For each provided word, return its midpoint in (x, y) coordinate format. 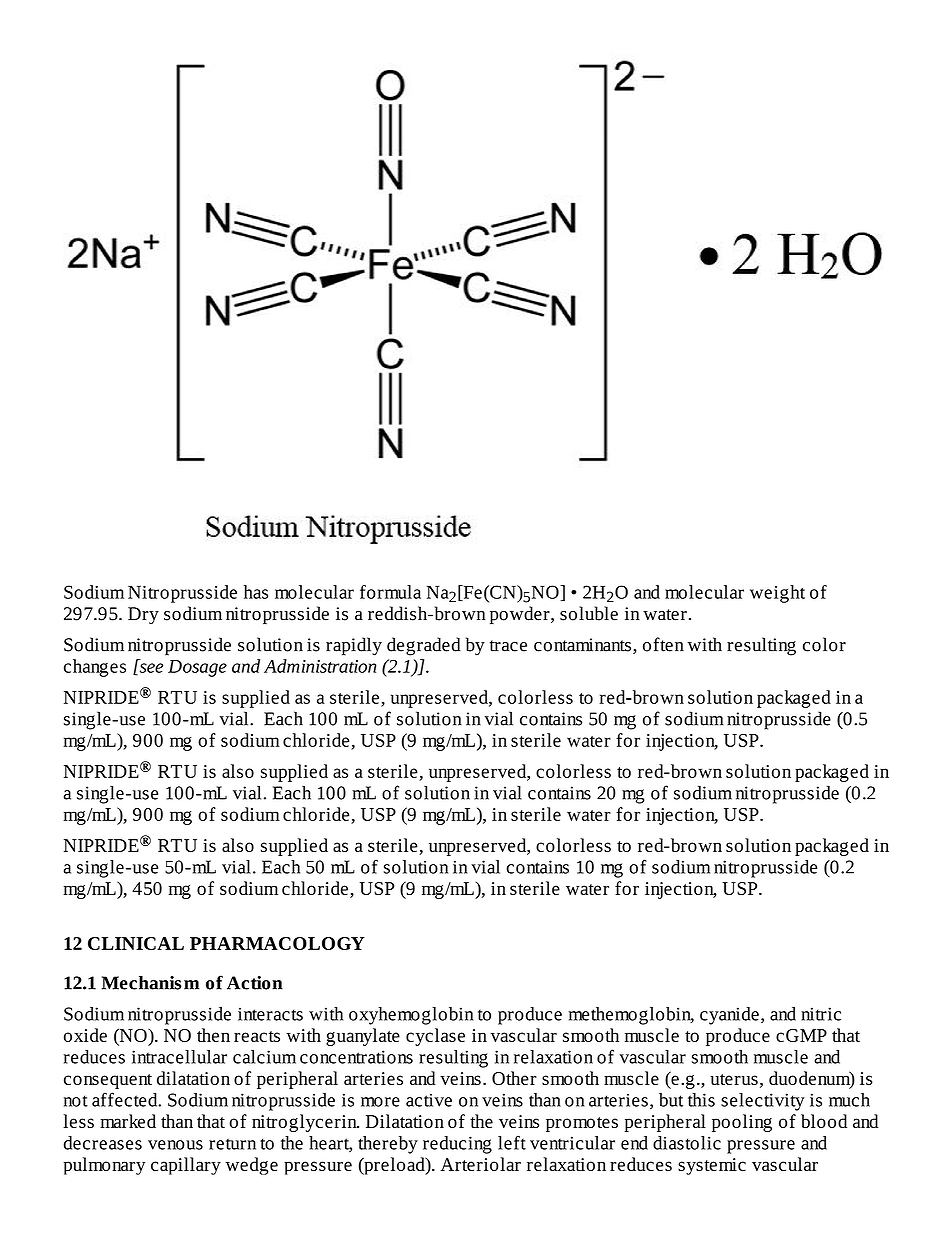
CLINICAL (136, 943)
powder (521, 615)
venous (175, 1145)
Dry (143, 615)
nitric (821, 1014)
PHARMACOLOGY (277, 943)
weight (777, 594)
